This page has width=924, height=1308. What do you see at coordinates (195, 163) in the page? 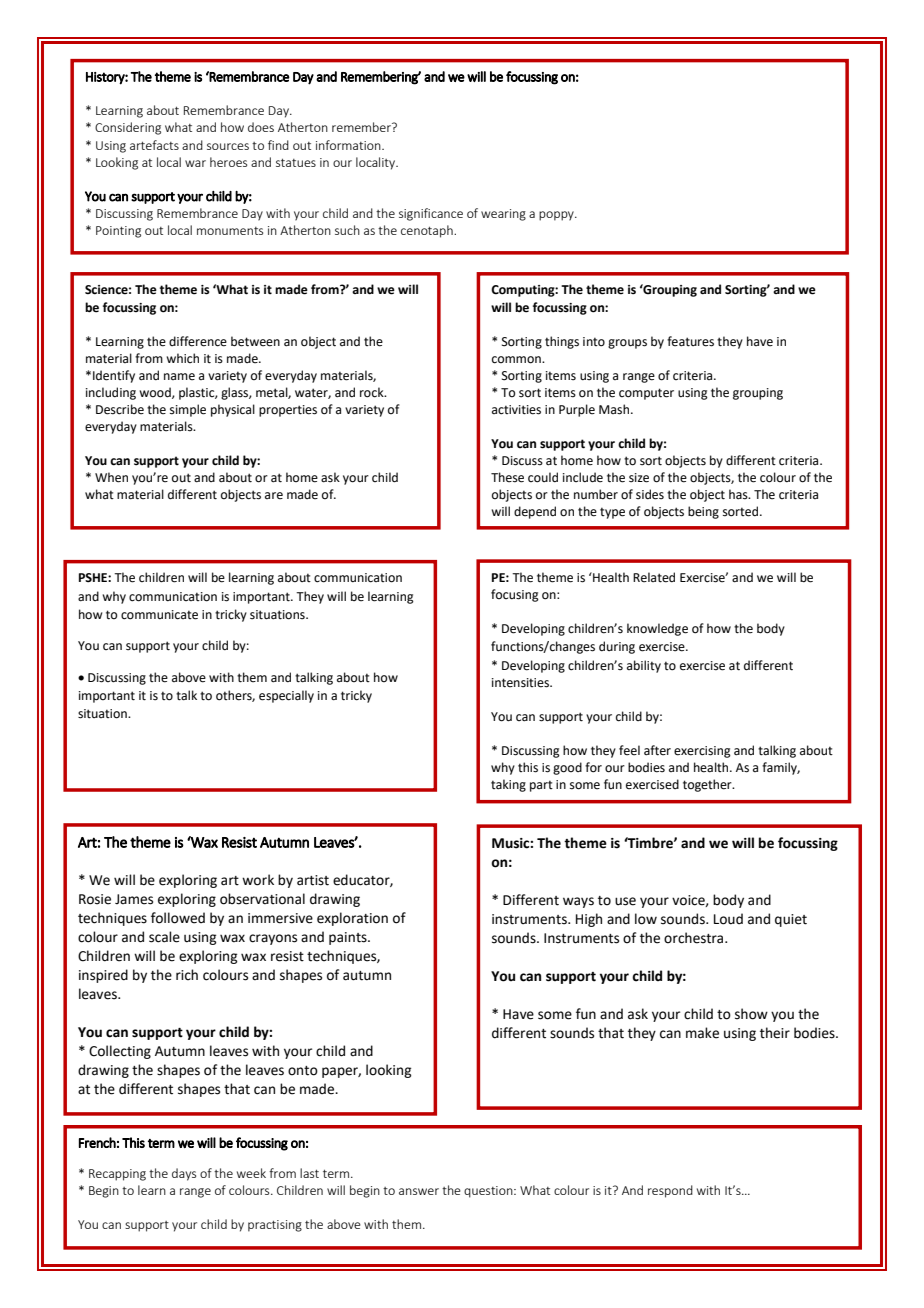
I see `war` at bounding box center [195, 163].
